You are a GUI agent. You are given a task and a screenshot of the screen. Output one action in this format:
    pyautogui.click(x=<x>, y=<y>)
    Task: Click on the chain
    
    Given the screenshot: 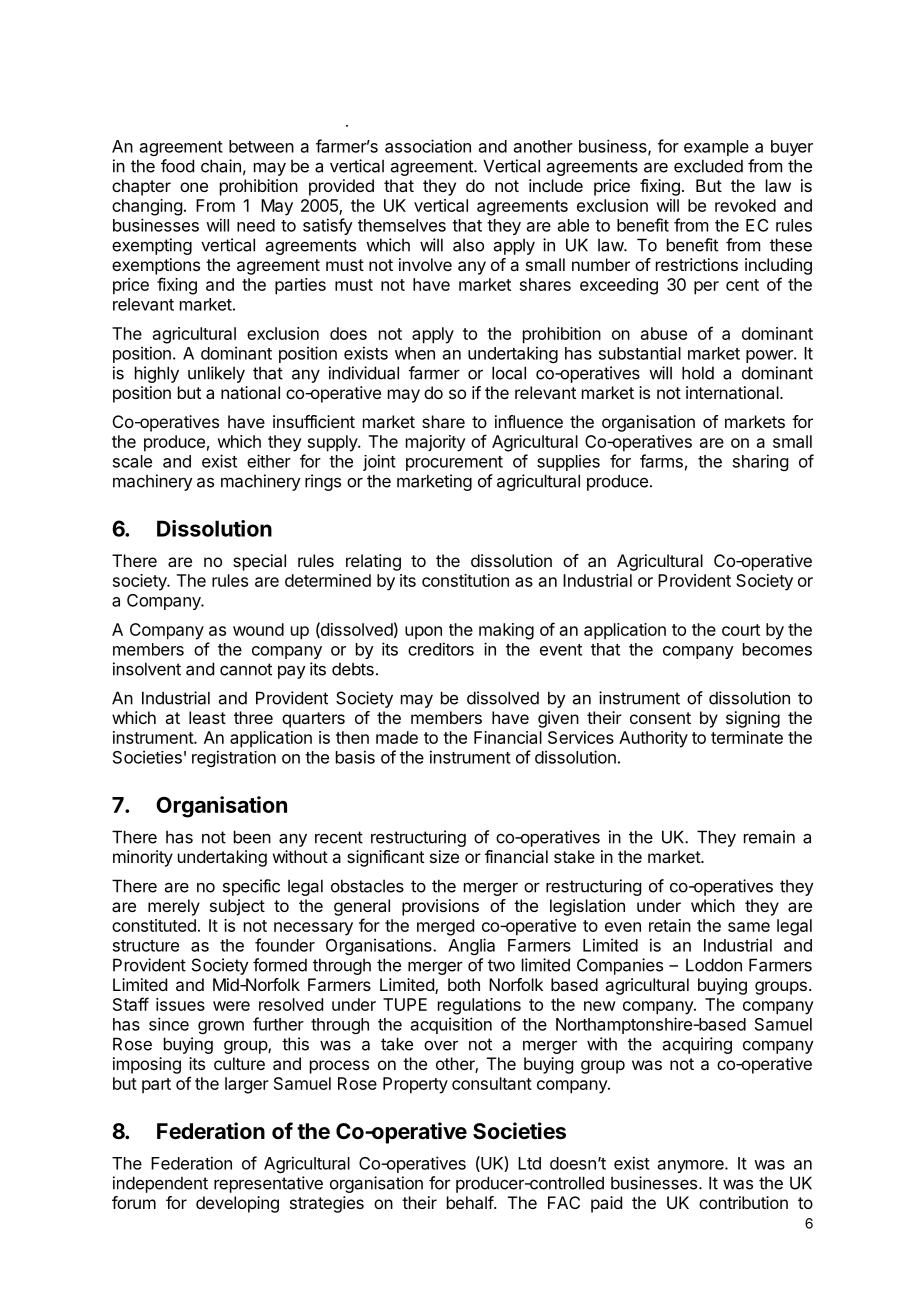 What is the action you would take?
    pyautogui.click(x=221, y=166)
